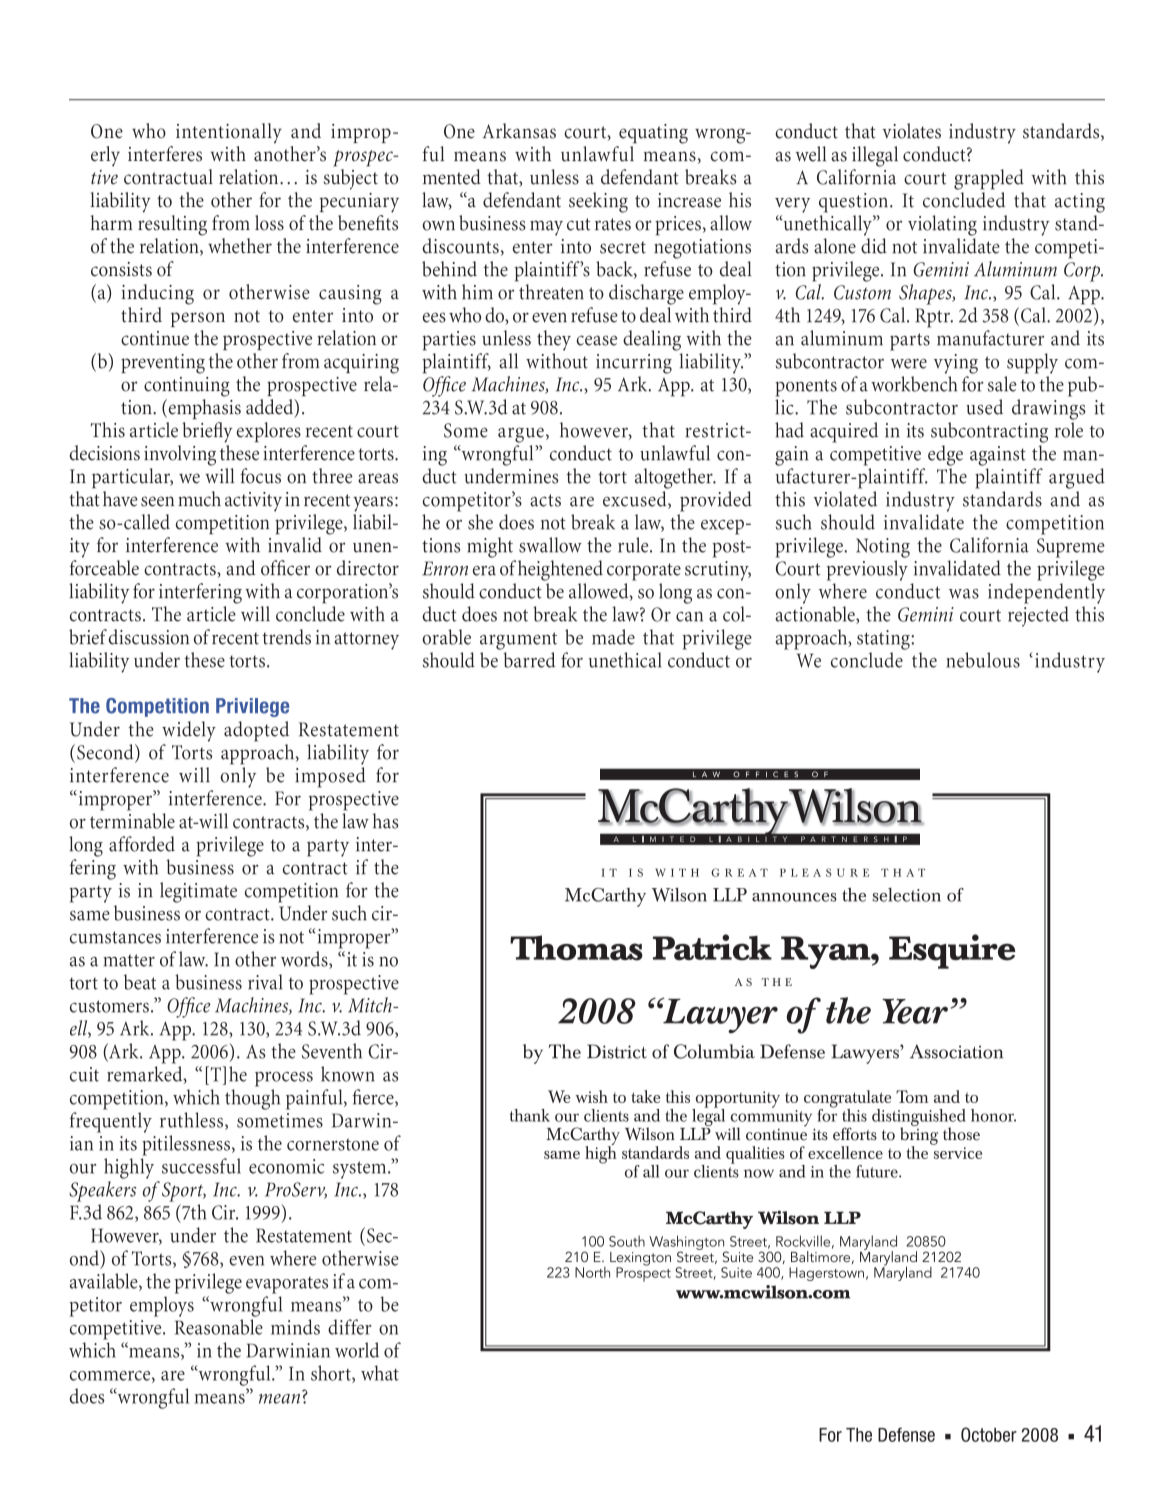 Image resolution: width=1174 pixels, height=1501 pixels. Describe the element at coordinates (983, 660) in the screenshot. I see `nebulous` at that location.
